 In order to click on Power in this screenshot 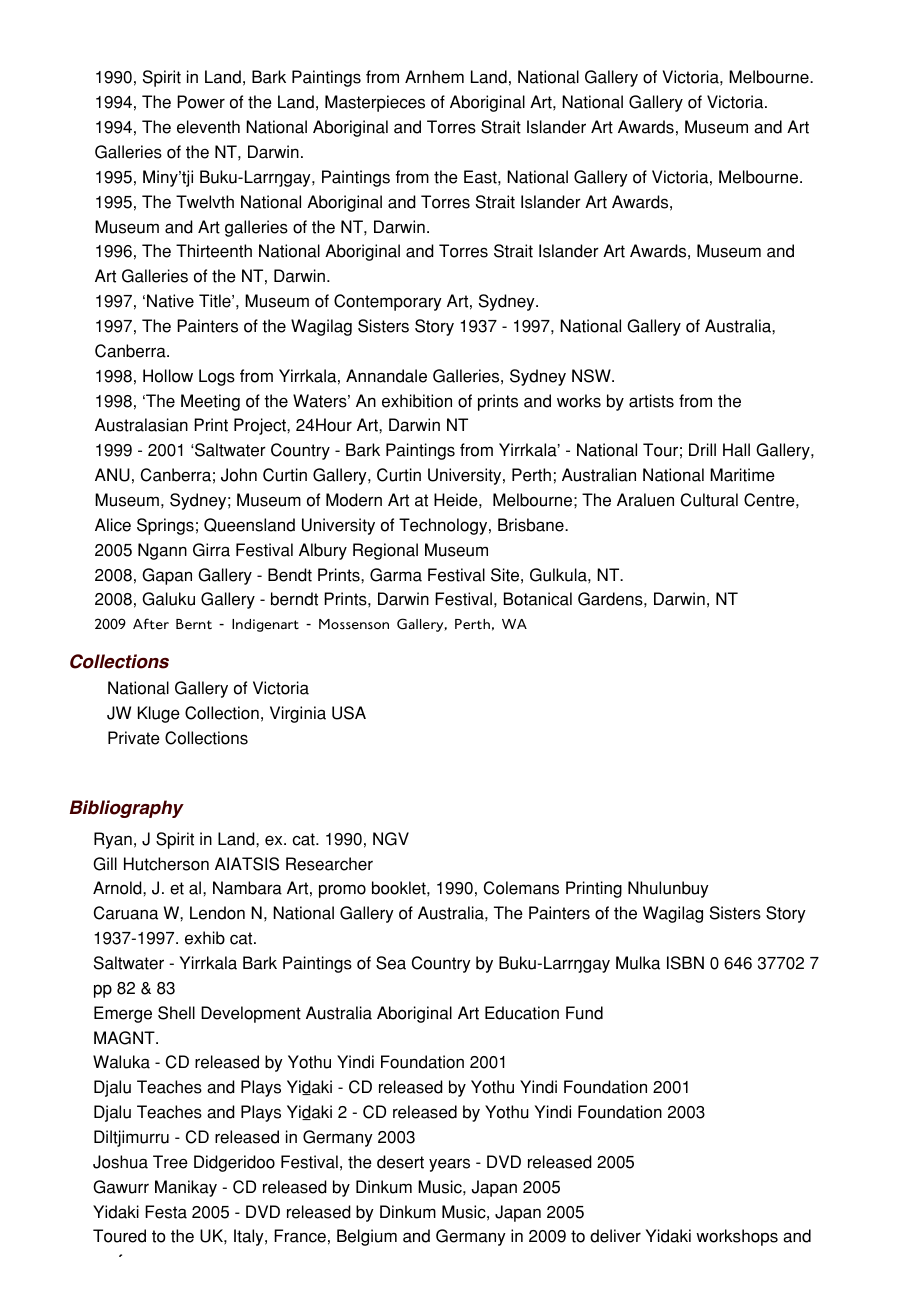, I will do `click(201, 102)`.
